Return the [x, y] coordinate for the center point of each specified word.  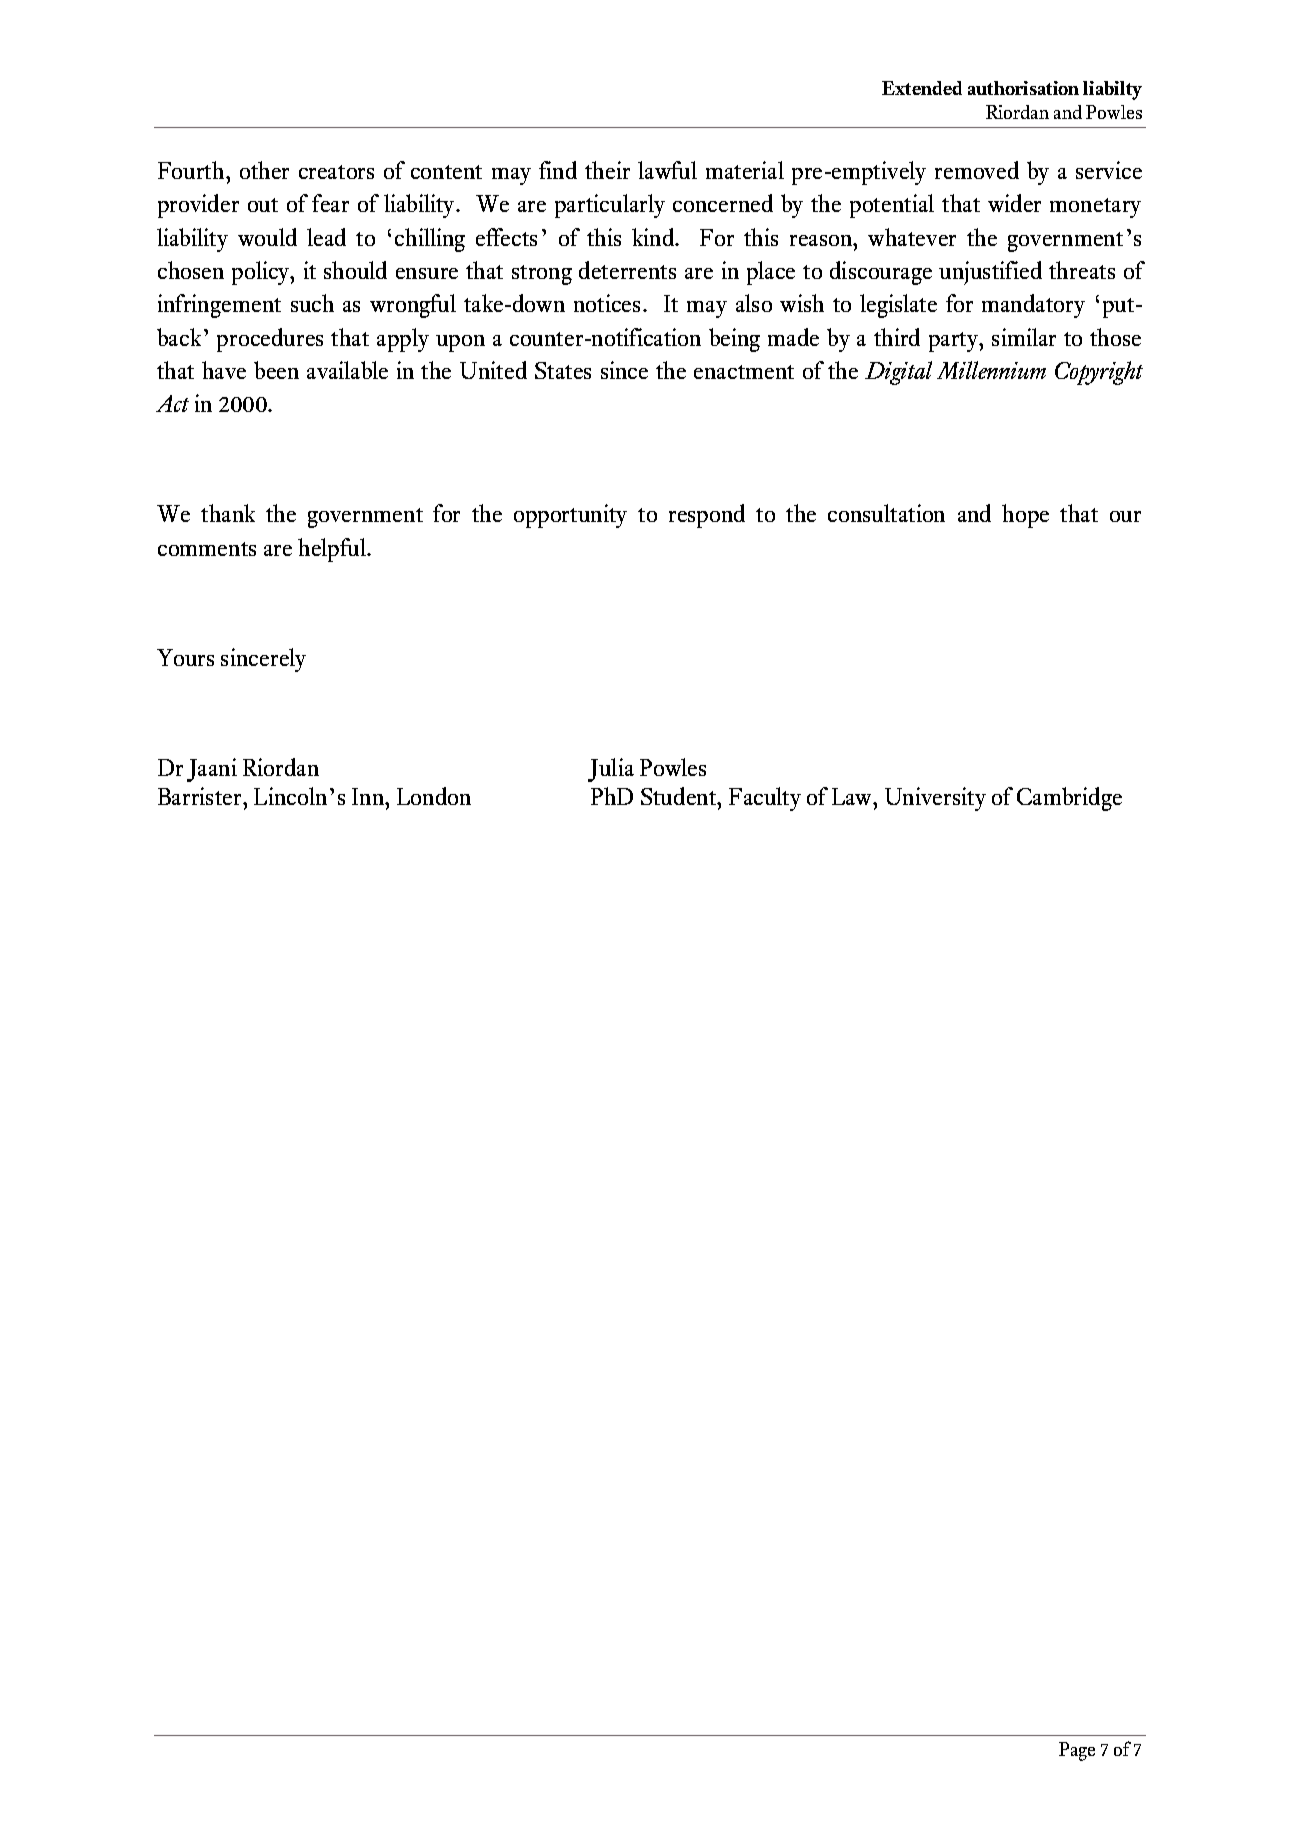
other [264, 170]
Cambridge [1069, 799]
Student [680, 796]
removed [977, 170]
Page [1077, 1751]
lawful [667, 170]
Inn [369, 796]
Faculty [765, 799]
